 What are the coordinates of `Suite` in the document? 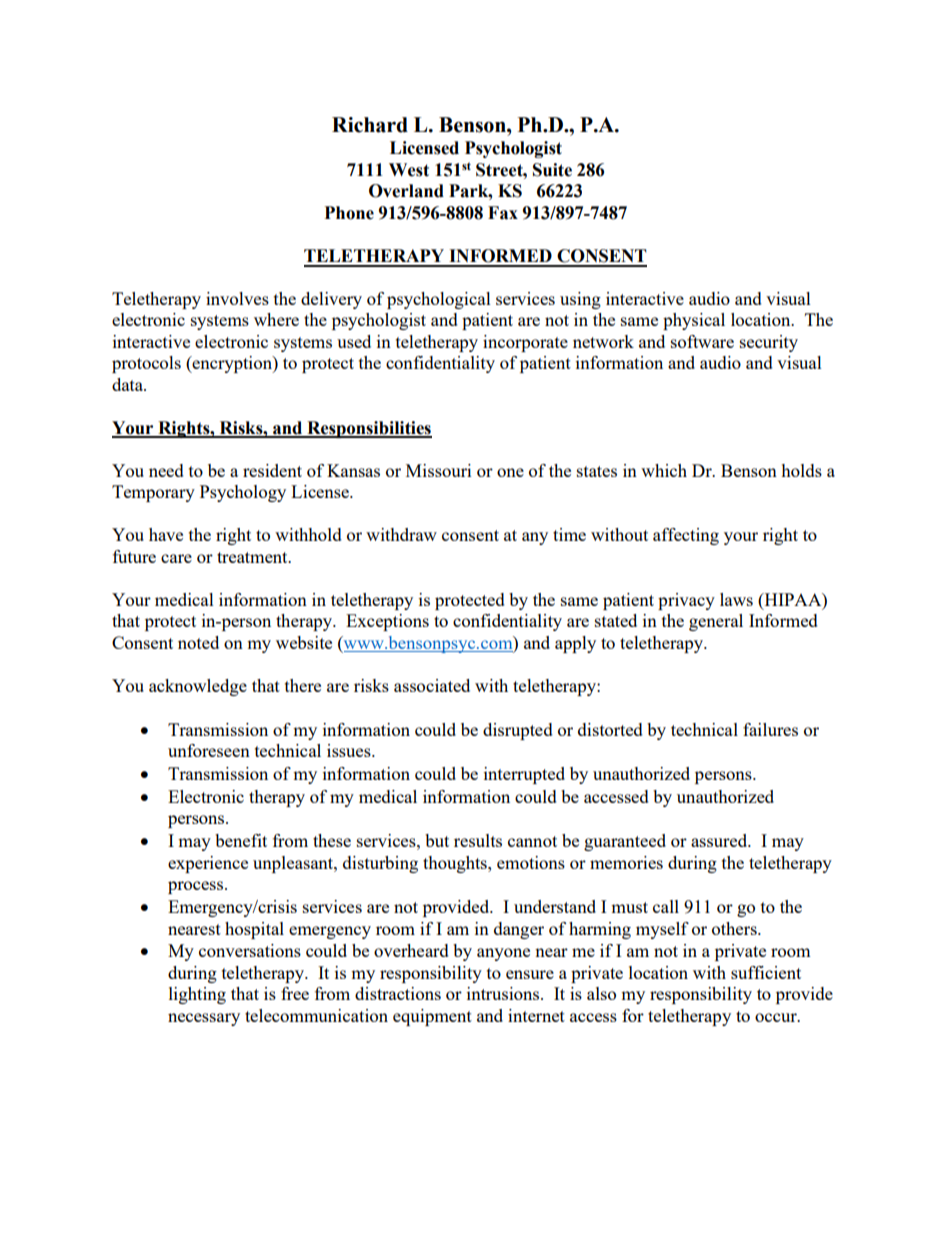 It's located at (552, 170).
